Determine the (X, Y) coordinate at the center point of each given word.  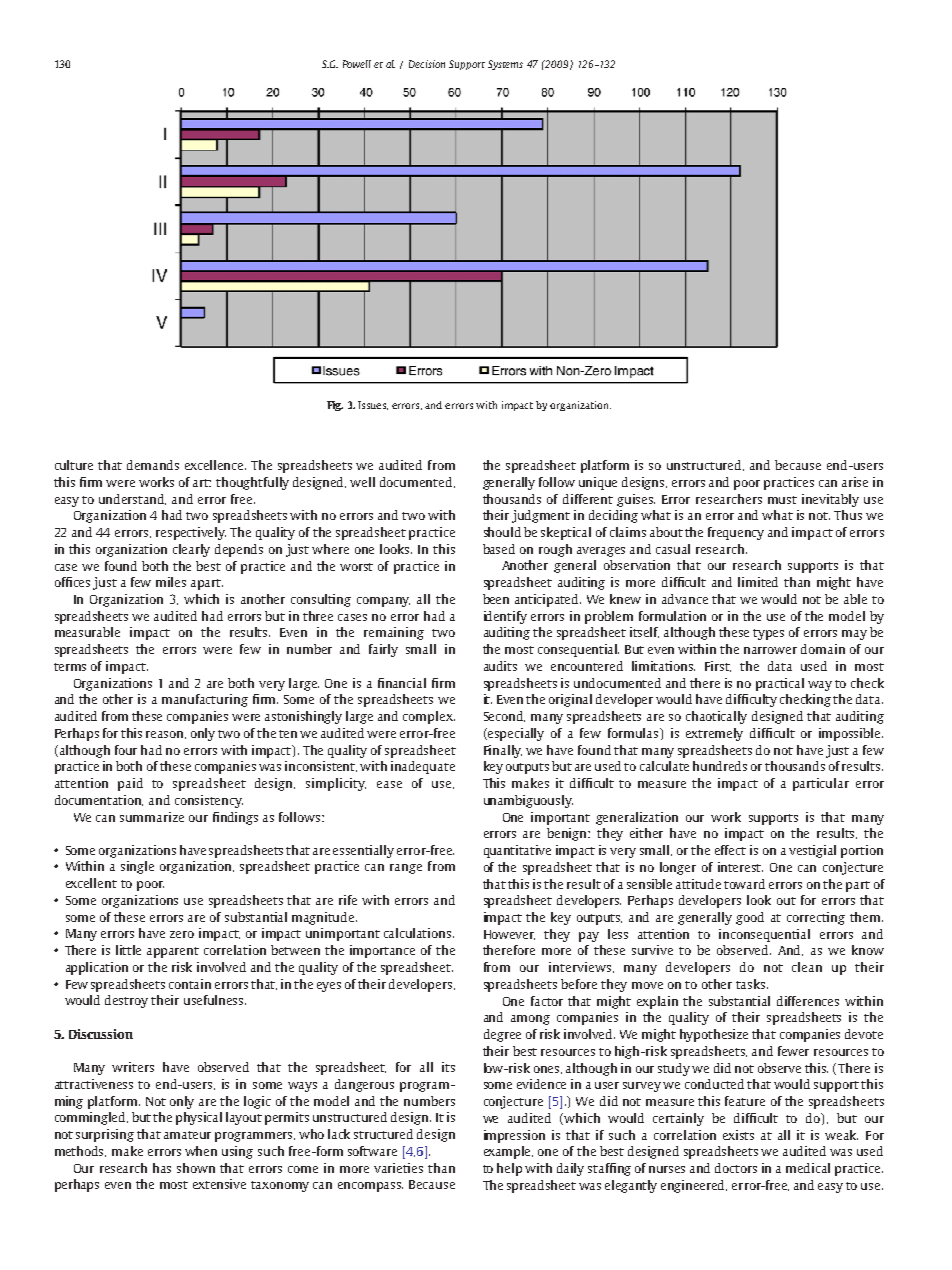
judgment (541, 516)
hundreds (720, 766)
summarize (152, 817)
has (162, 1168)
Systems (505, 65)
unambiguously (528, 801)
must (782, 500)
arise (855, 482)
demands (153, 465)
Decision (427, 64)
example (508, 1152)
